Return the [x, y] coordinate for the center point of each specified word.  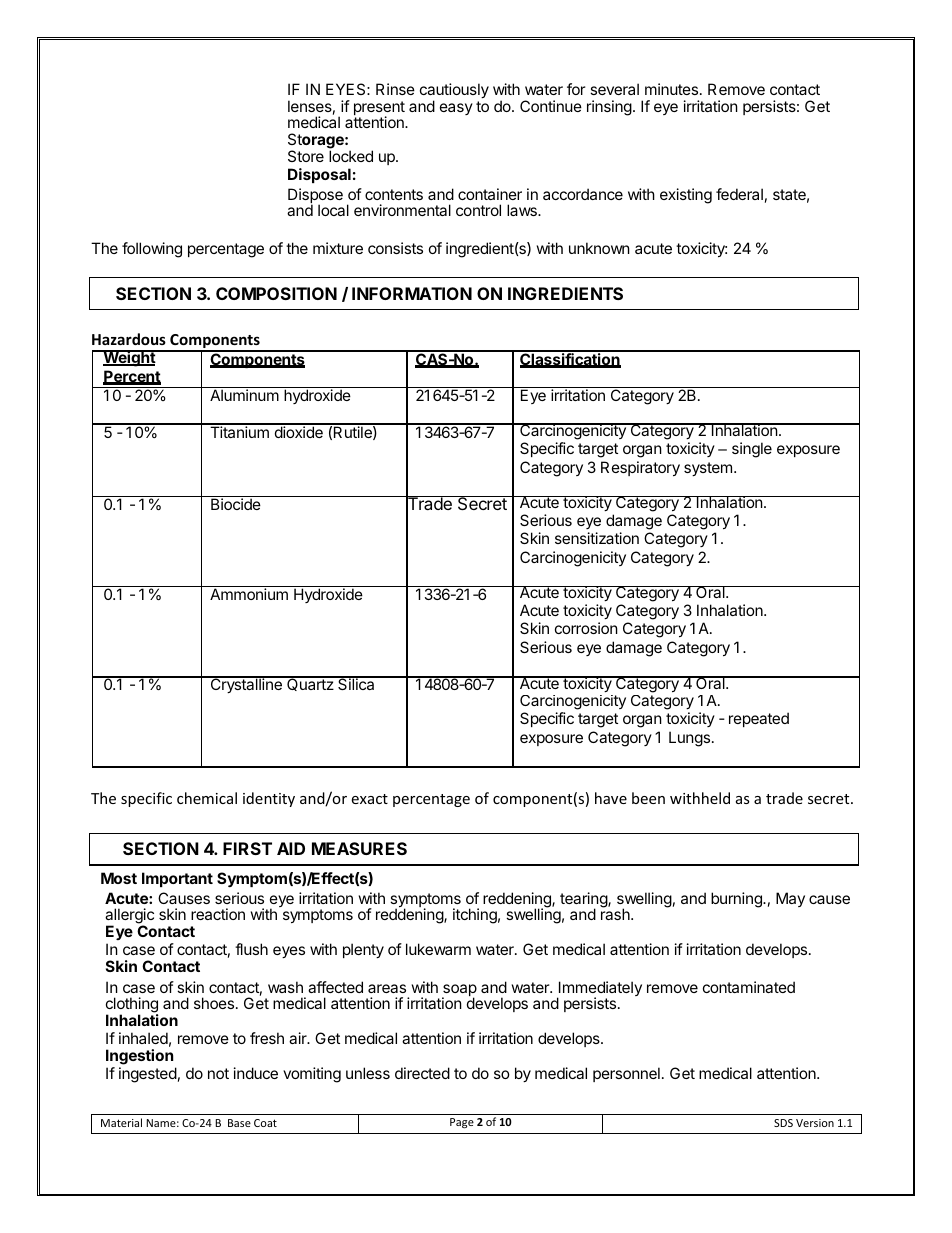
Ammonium [249, 594]
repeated [759, 719]
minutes [671, 89]
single [752, 450]
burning [737, 900]
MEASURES [359, 848]
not [218, 1073]
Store [306, 156]
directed [422, 1073]
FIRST [247, 848]
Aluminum [244, 395]
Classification [570, 359]
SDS [783, 1123]
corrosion [586, 628]
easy [456, 109]
